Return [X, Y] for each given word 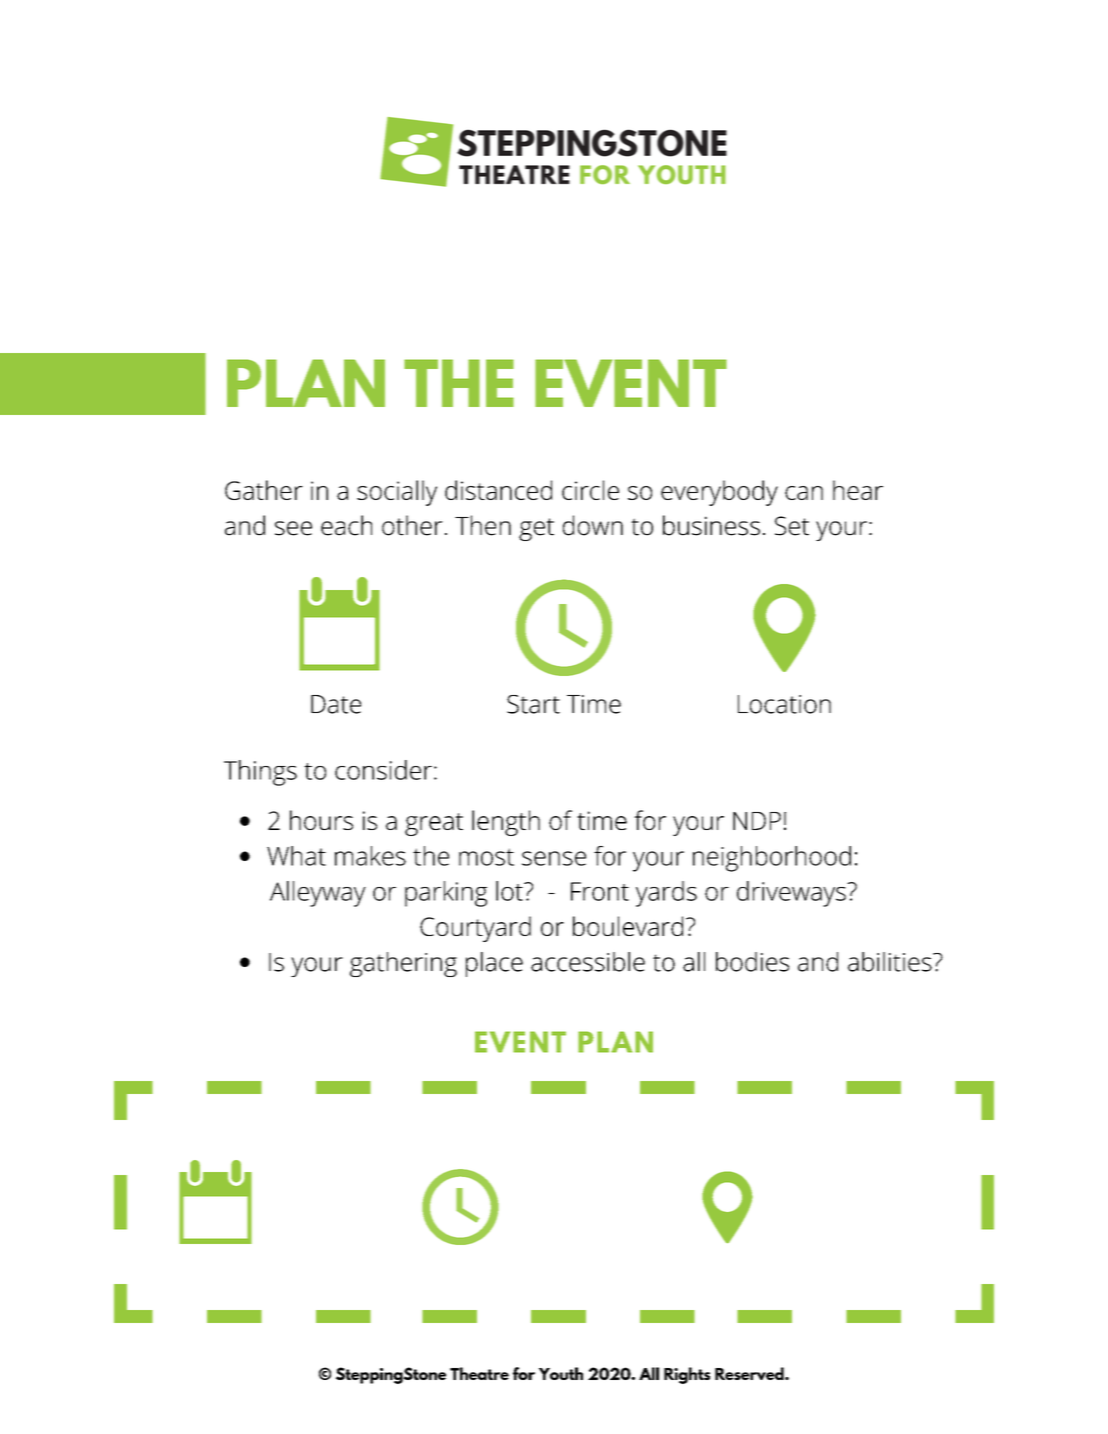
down [593, 525]
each [346, 525]
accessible [588, 962]
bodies [752, 962]
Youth [561, 1373]
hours [321, 820]
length [506, 823]
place [494, 964]
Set [792, 526]
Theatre [479, 1373]
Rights [687, 1375]
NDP [757, 821]
